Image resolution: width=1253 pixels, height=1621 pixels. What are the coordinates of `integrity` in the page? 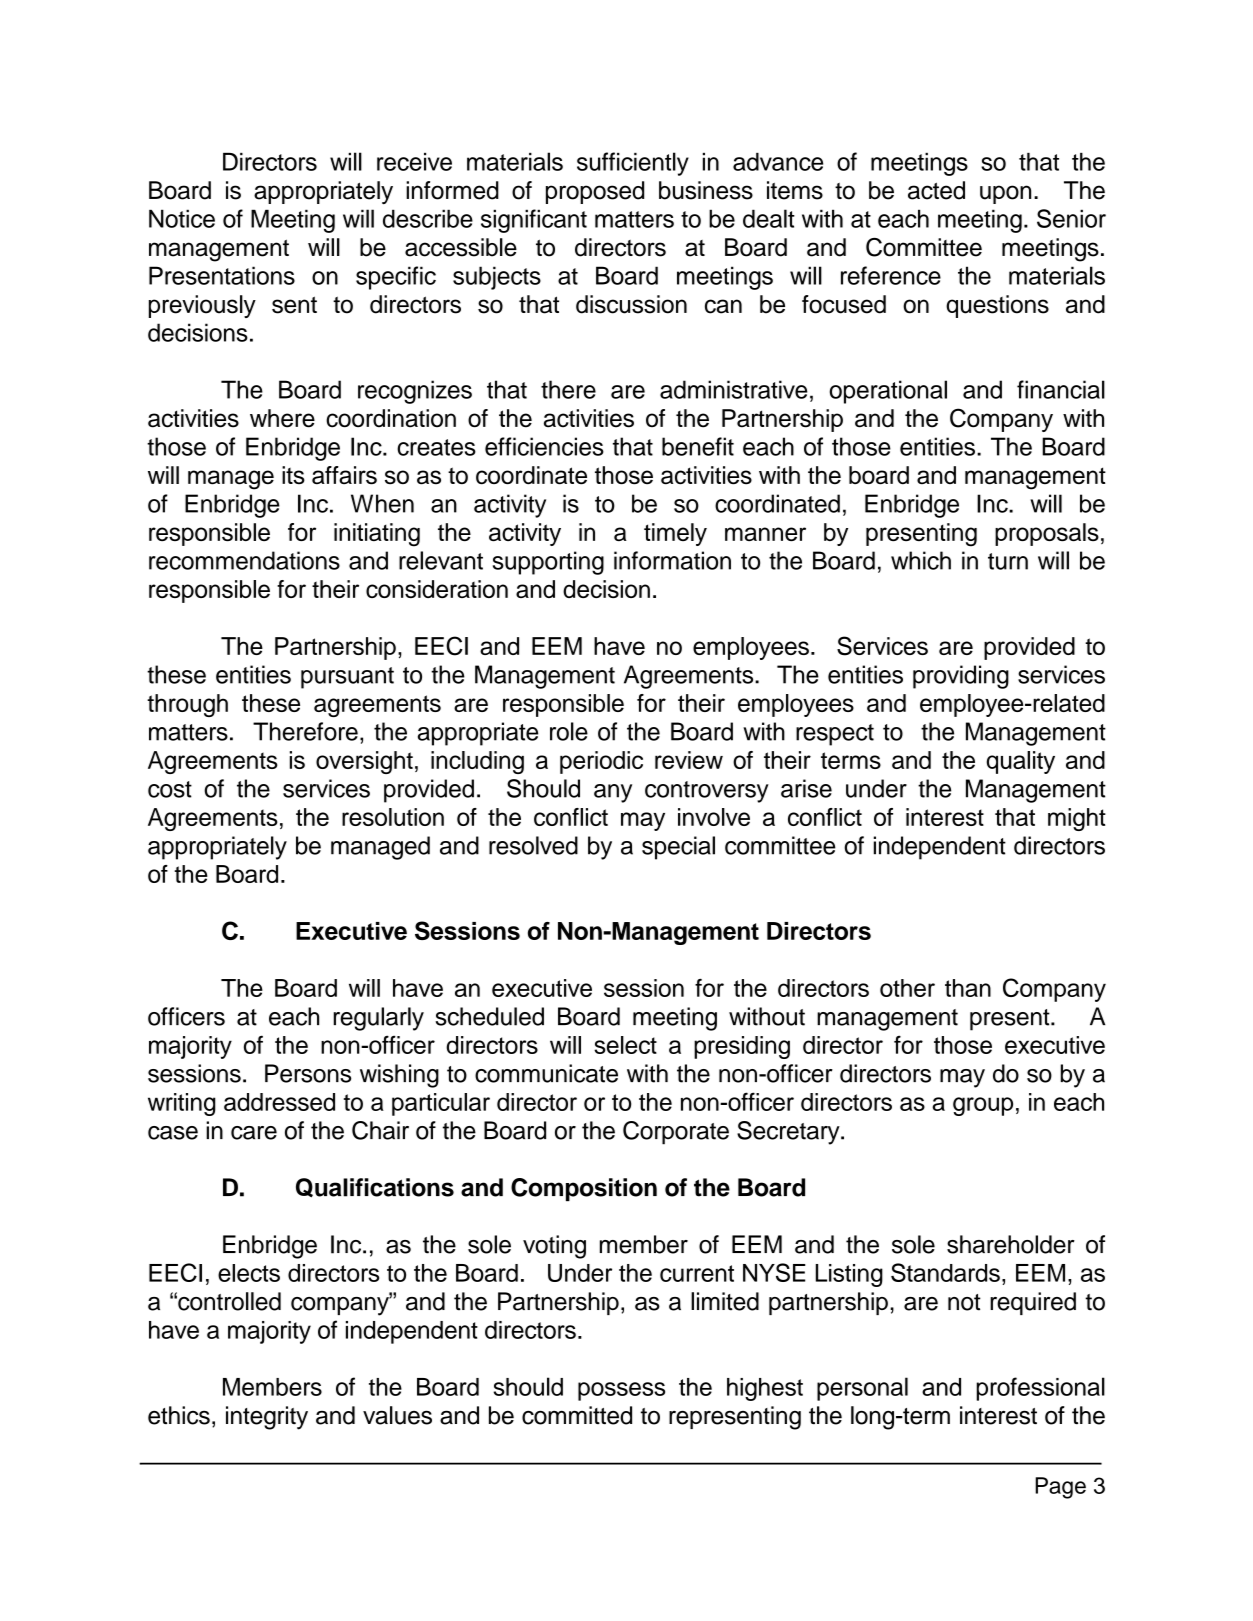 It's located at (267, 1418).
